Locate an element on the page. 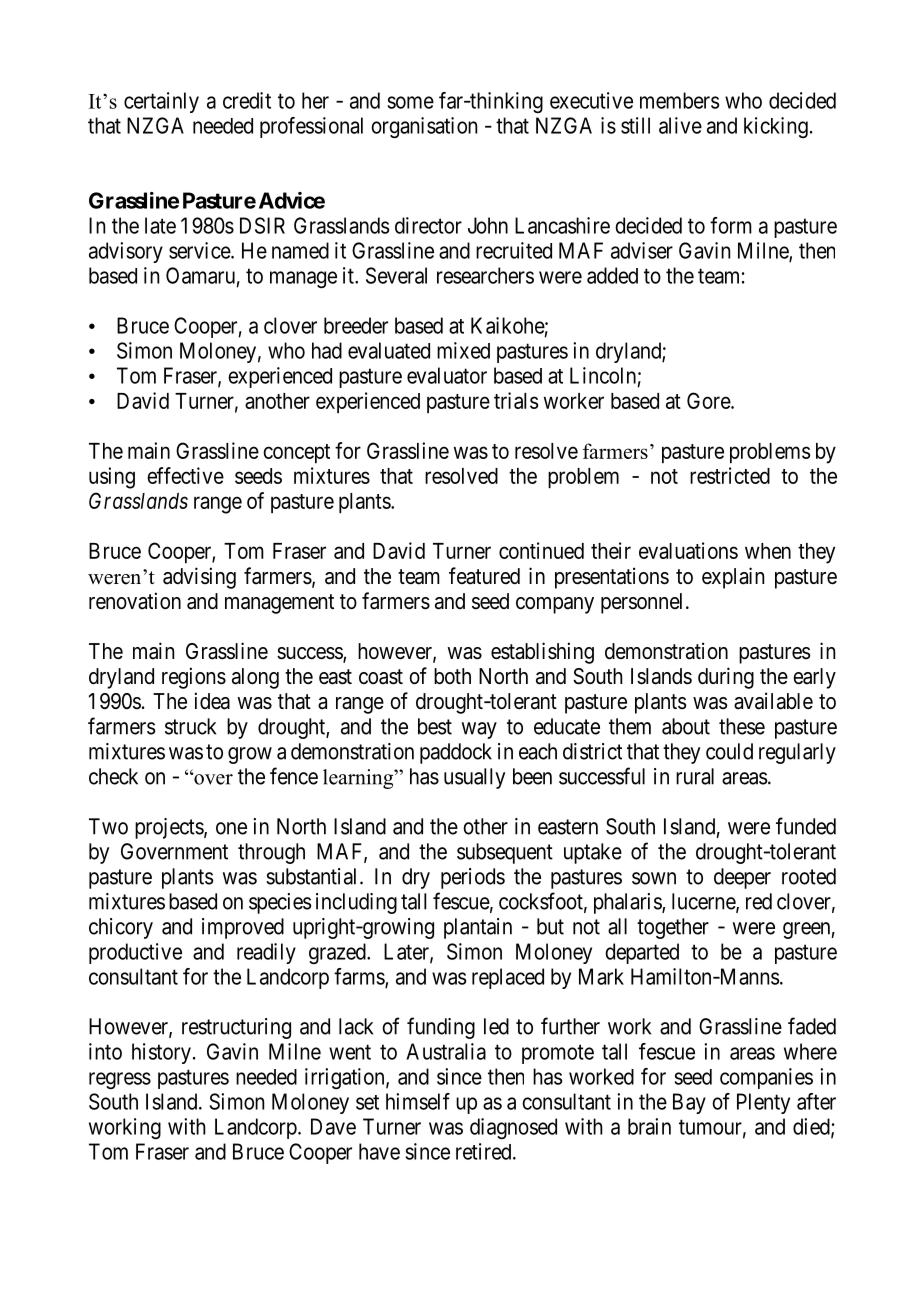 Image resolution: width=924 pixels, height=1309 pixels. periods is located at coordinates (473, 878).
